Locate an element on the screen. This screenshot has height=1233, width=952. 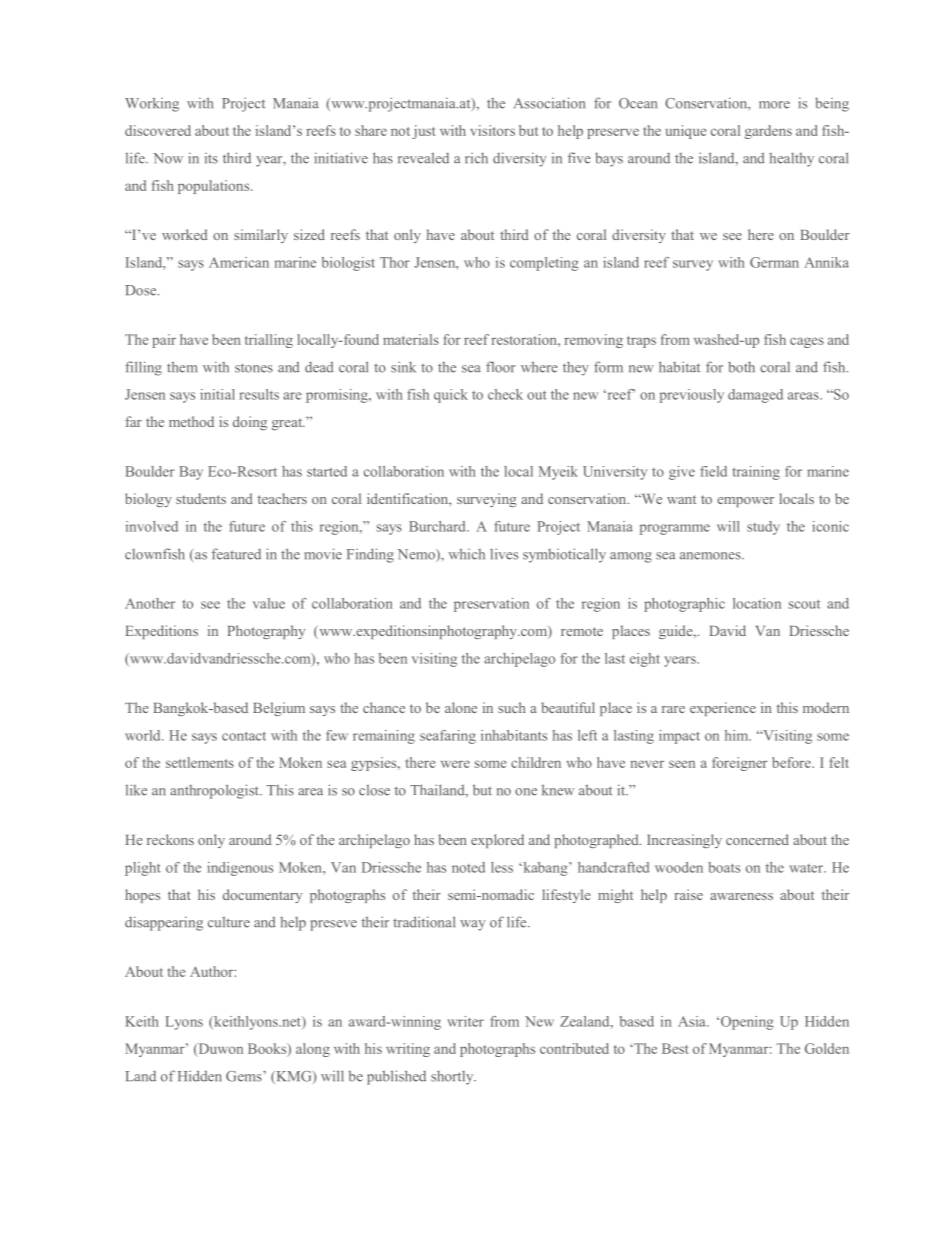
trialling is located at coordinates (269, 341).
